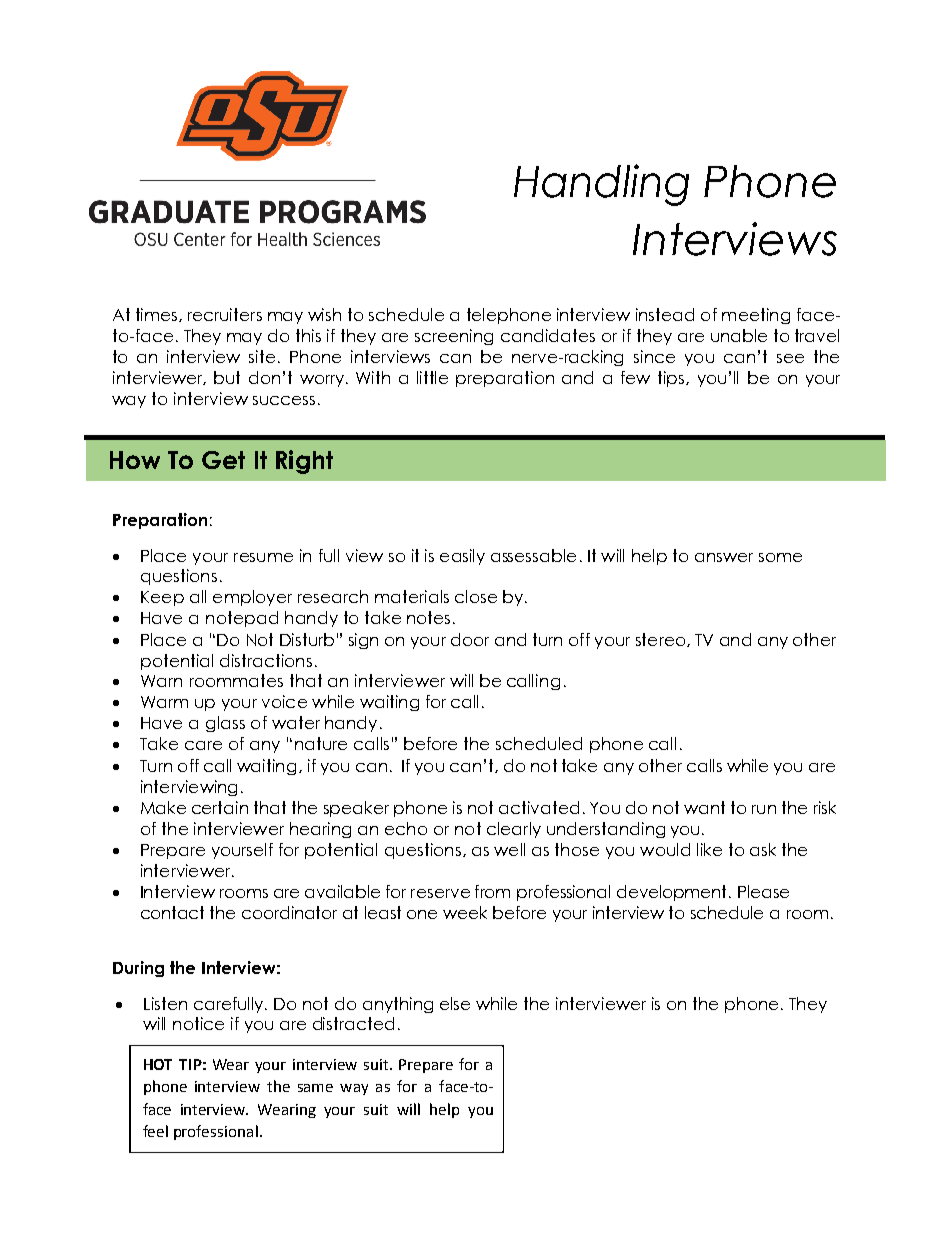 Image resolution: width=952 pixels, height=1233 pixels. Describe the element at coordinates (220, 807) in the screenshot. I see `certain` at that location.
